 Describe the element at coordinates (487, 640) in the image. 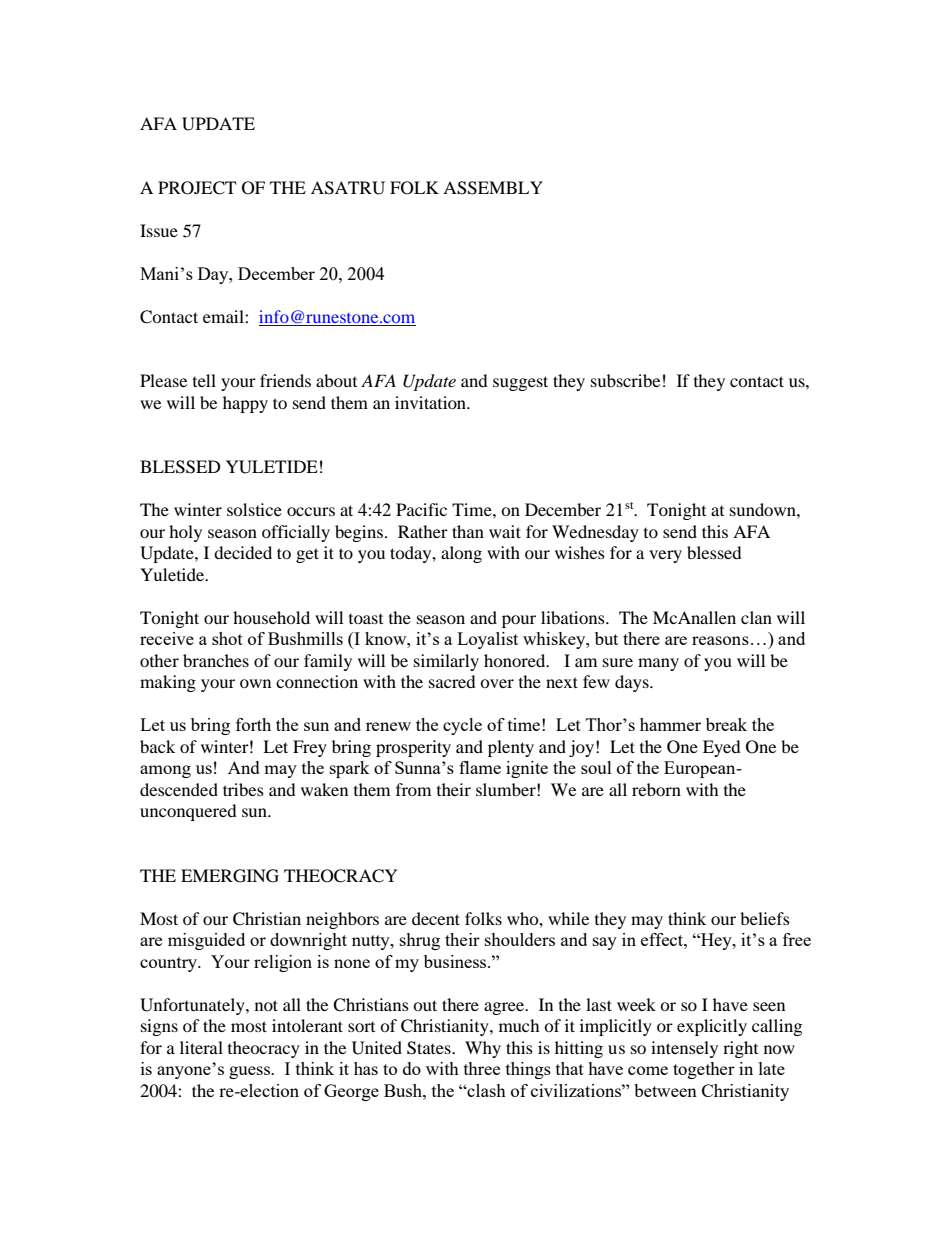

I see `Loyalist` at that location.
